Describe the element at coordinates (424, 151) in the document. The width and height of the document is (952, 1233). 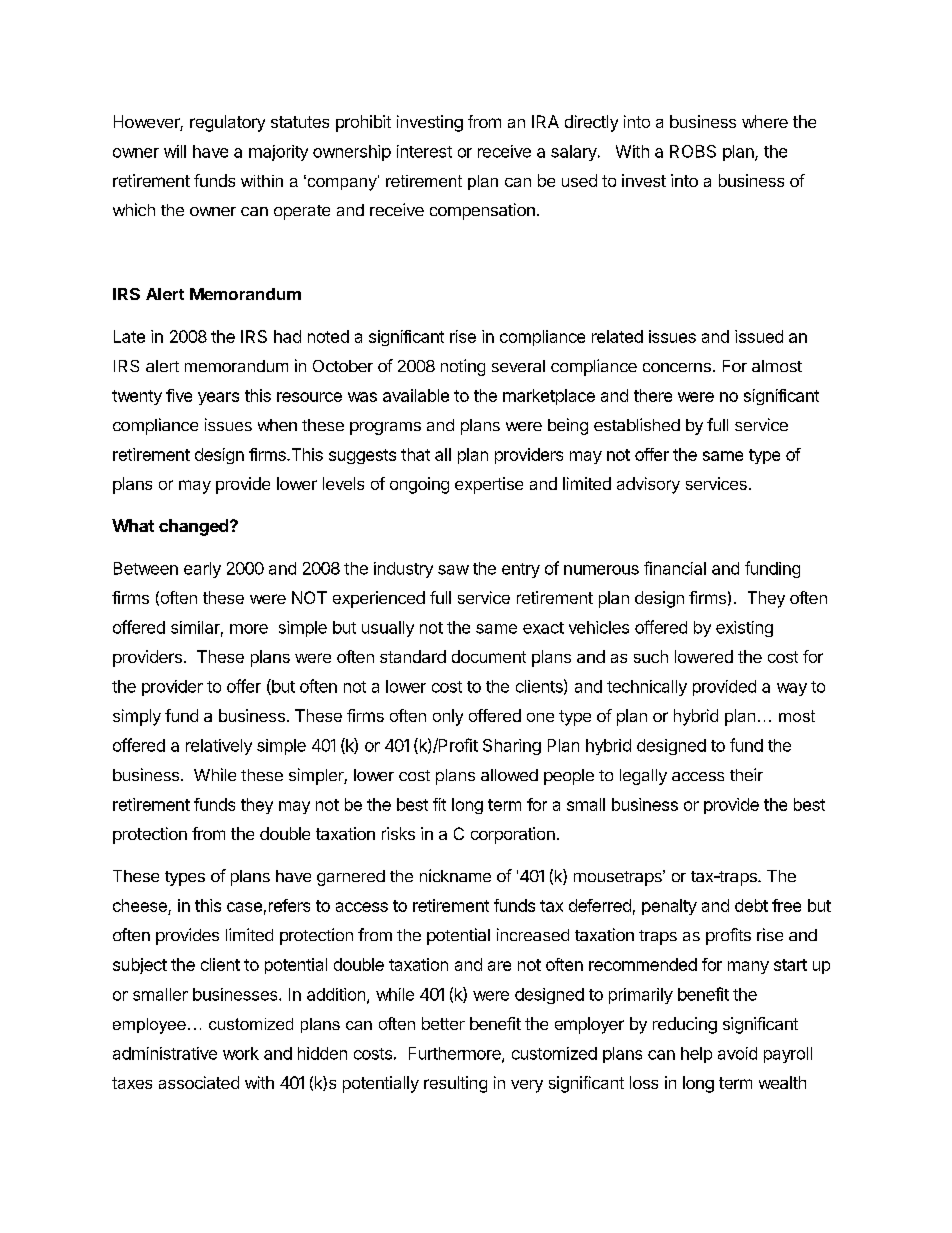
I see `interest` at that location.
